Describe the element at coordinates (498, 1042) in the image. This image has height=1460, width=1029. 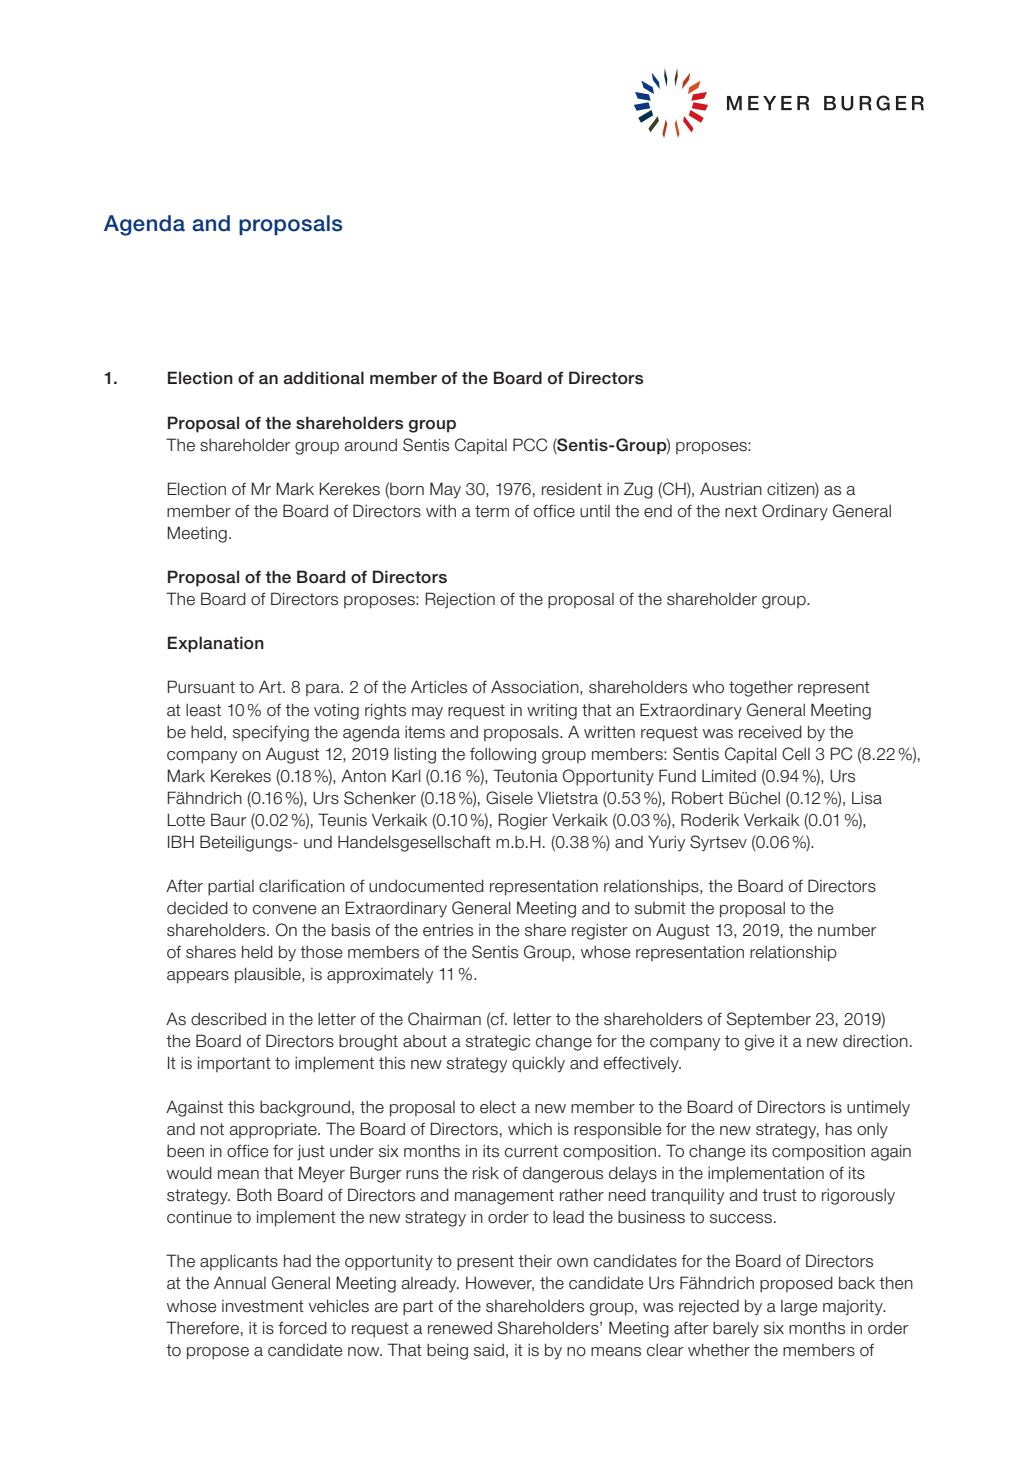
I see `strategic` at that location.
